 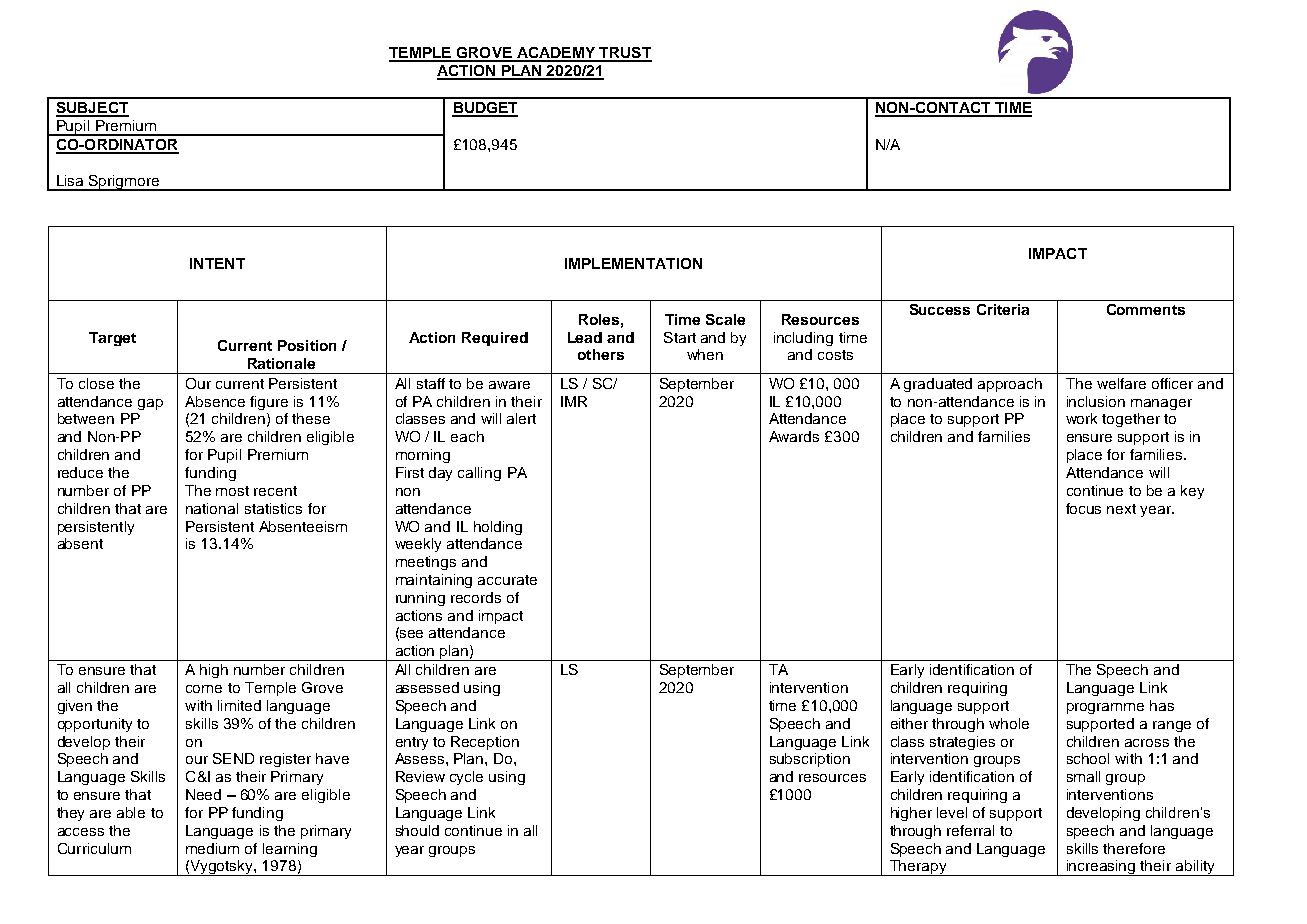 I want to click on should, so click(x=417, y=830).
